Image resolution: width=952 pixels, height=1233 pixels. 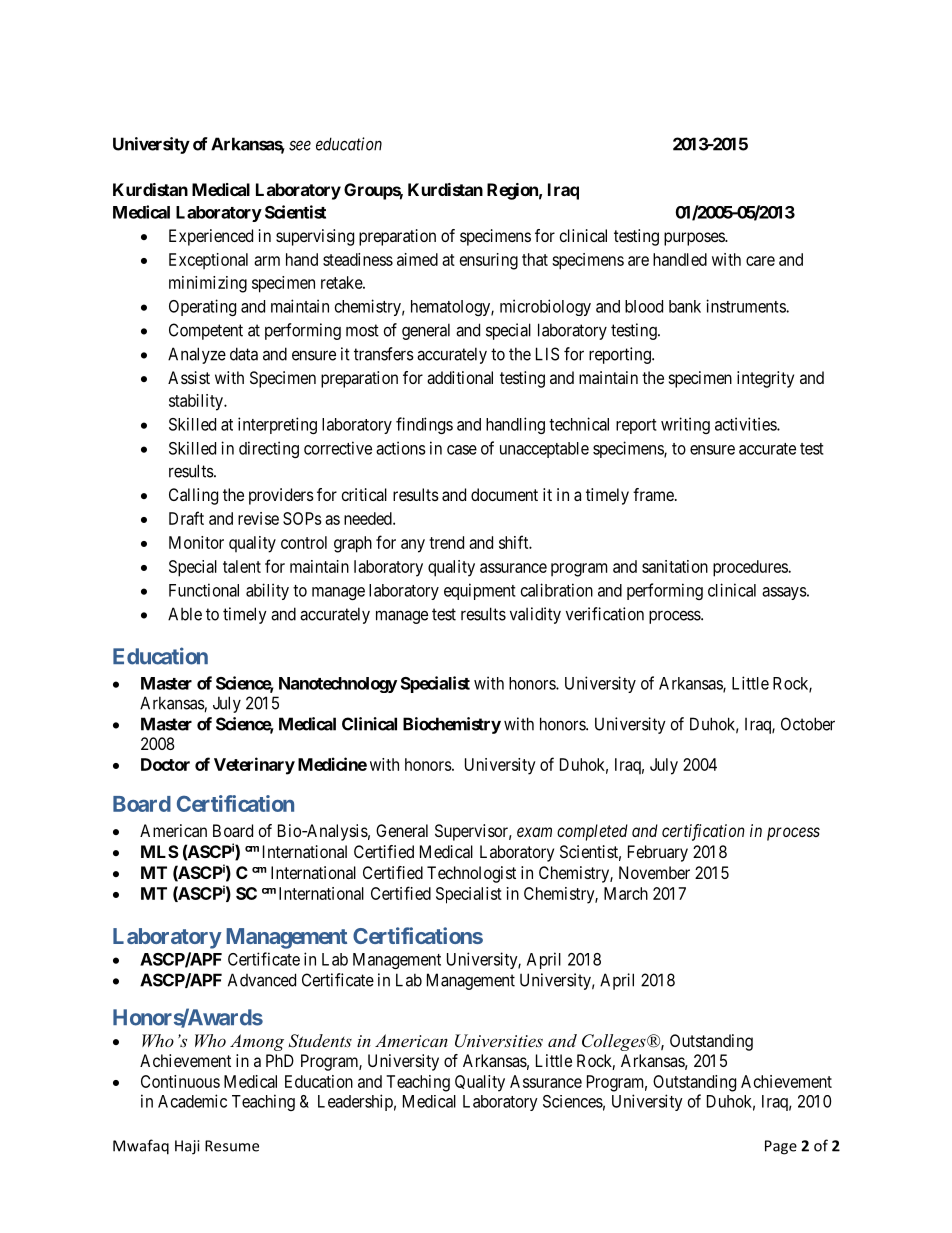 I want to click on additional, so click(x=460, y=377).
